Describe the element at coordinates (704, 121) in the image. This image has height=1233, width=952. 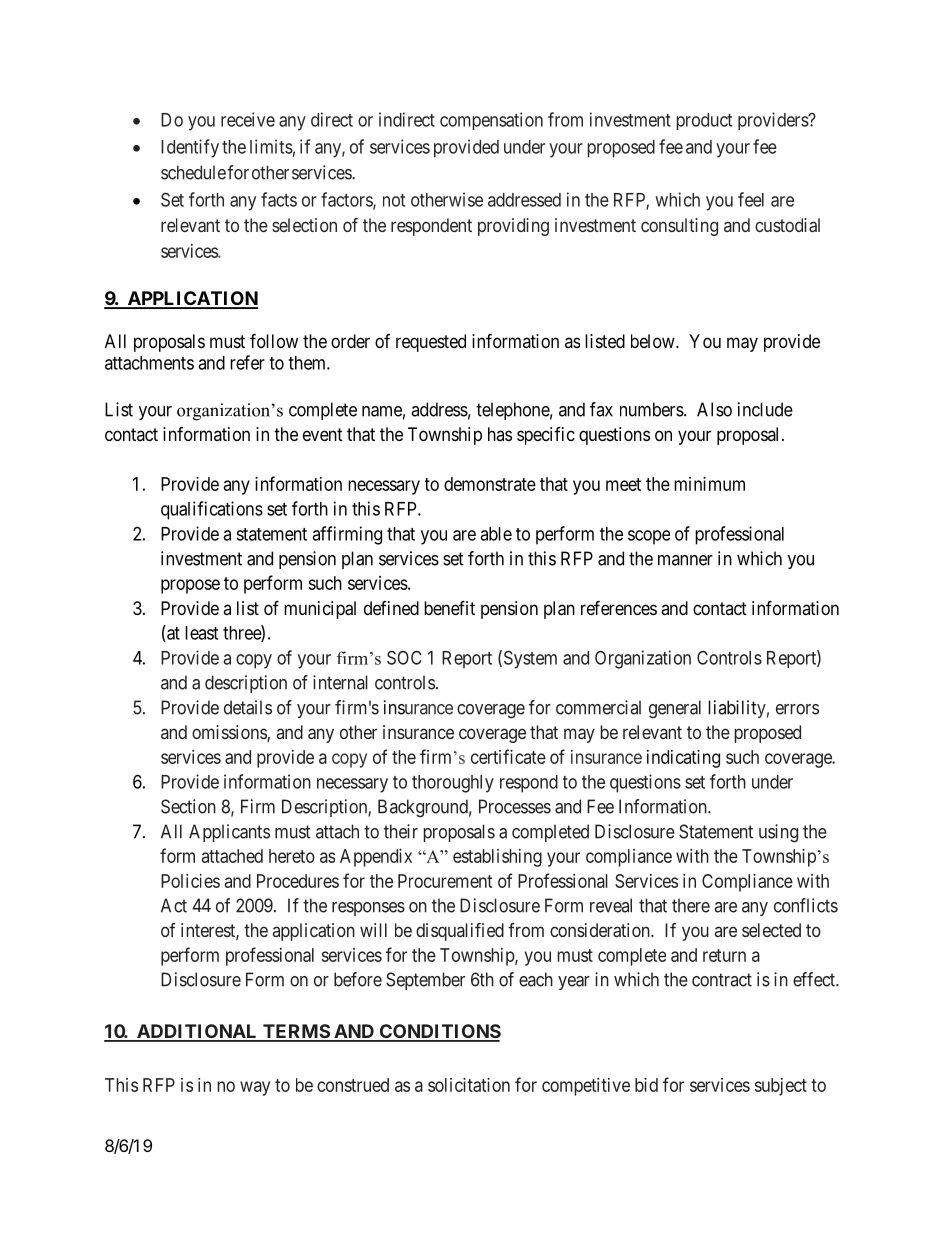
I see `product` at that location.
